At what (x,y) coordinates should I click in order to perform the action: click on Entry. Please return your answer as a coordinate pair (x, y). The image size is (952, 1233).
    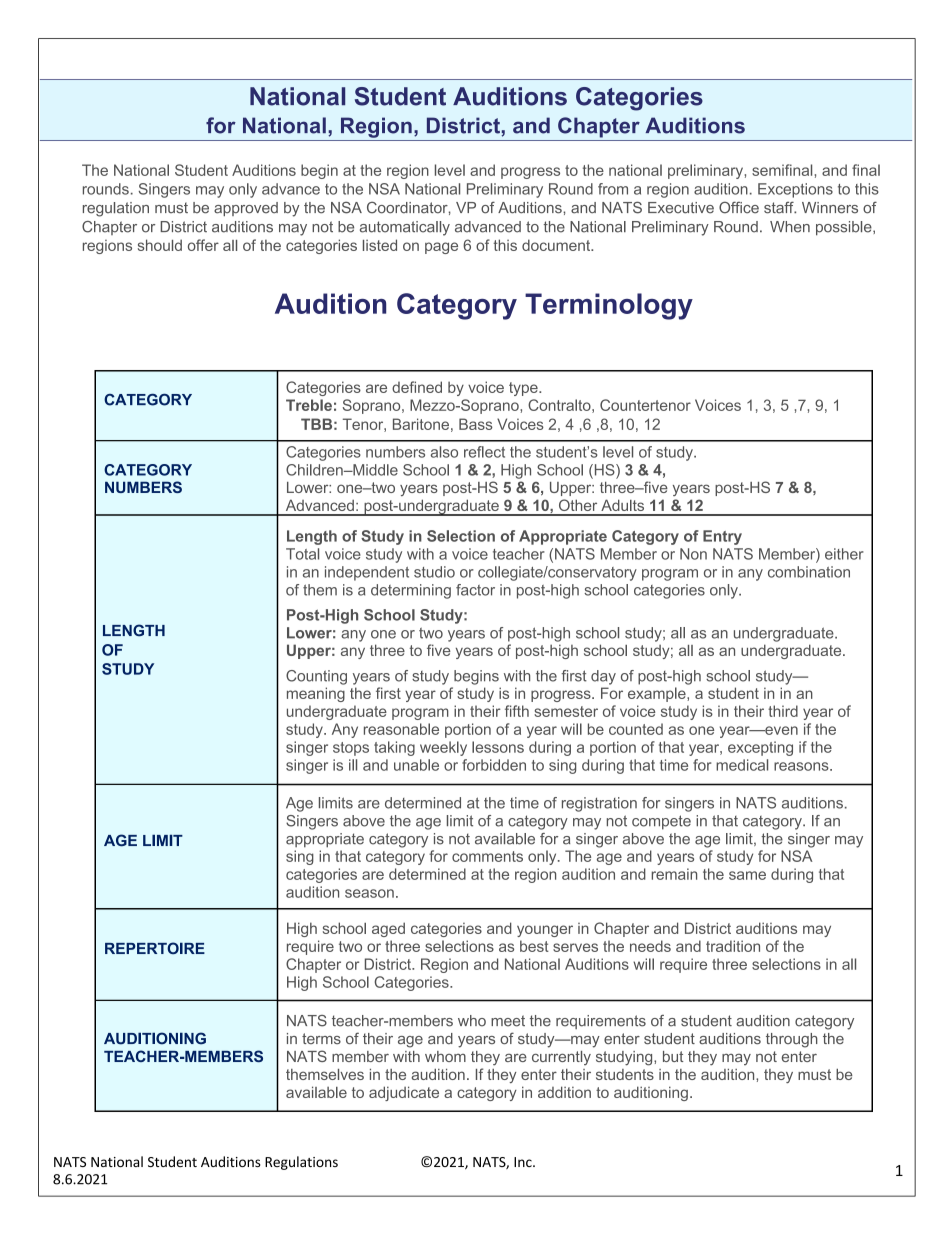
    Looking at the image, I should click on (722, 537).
